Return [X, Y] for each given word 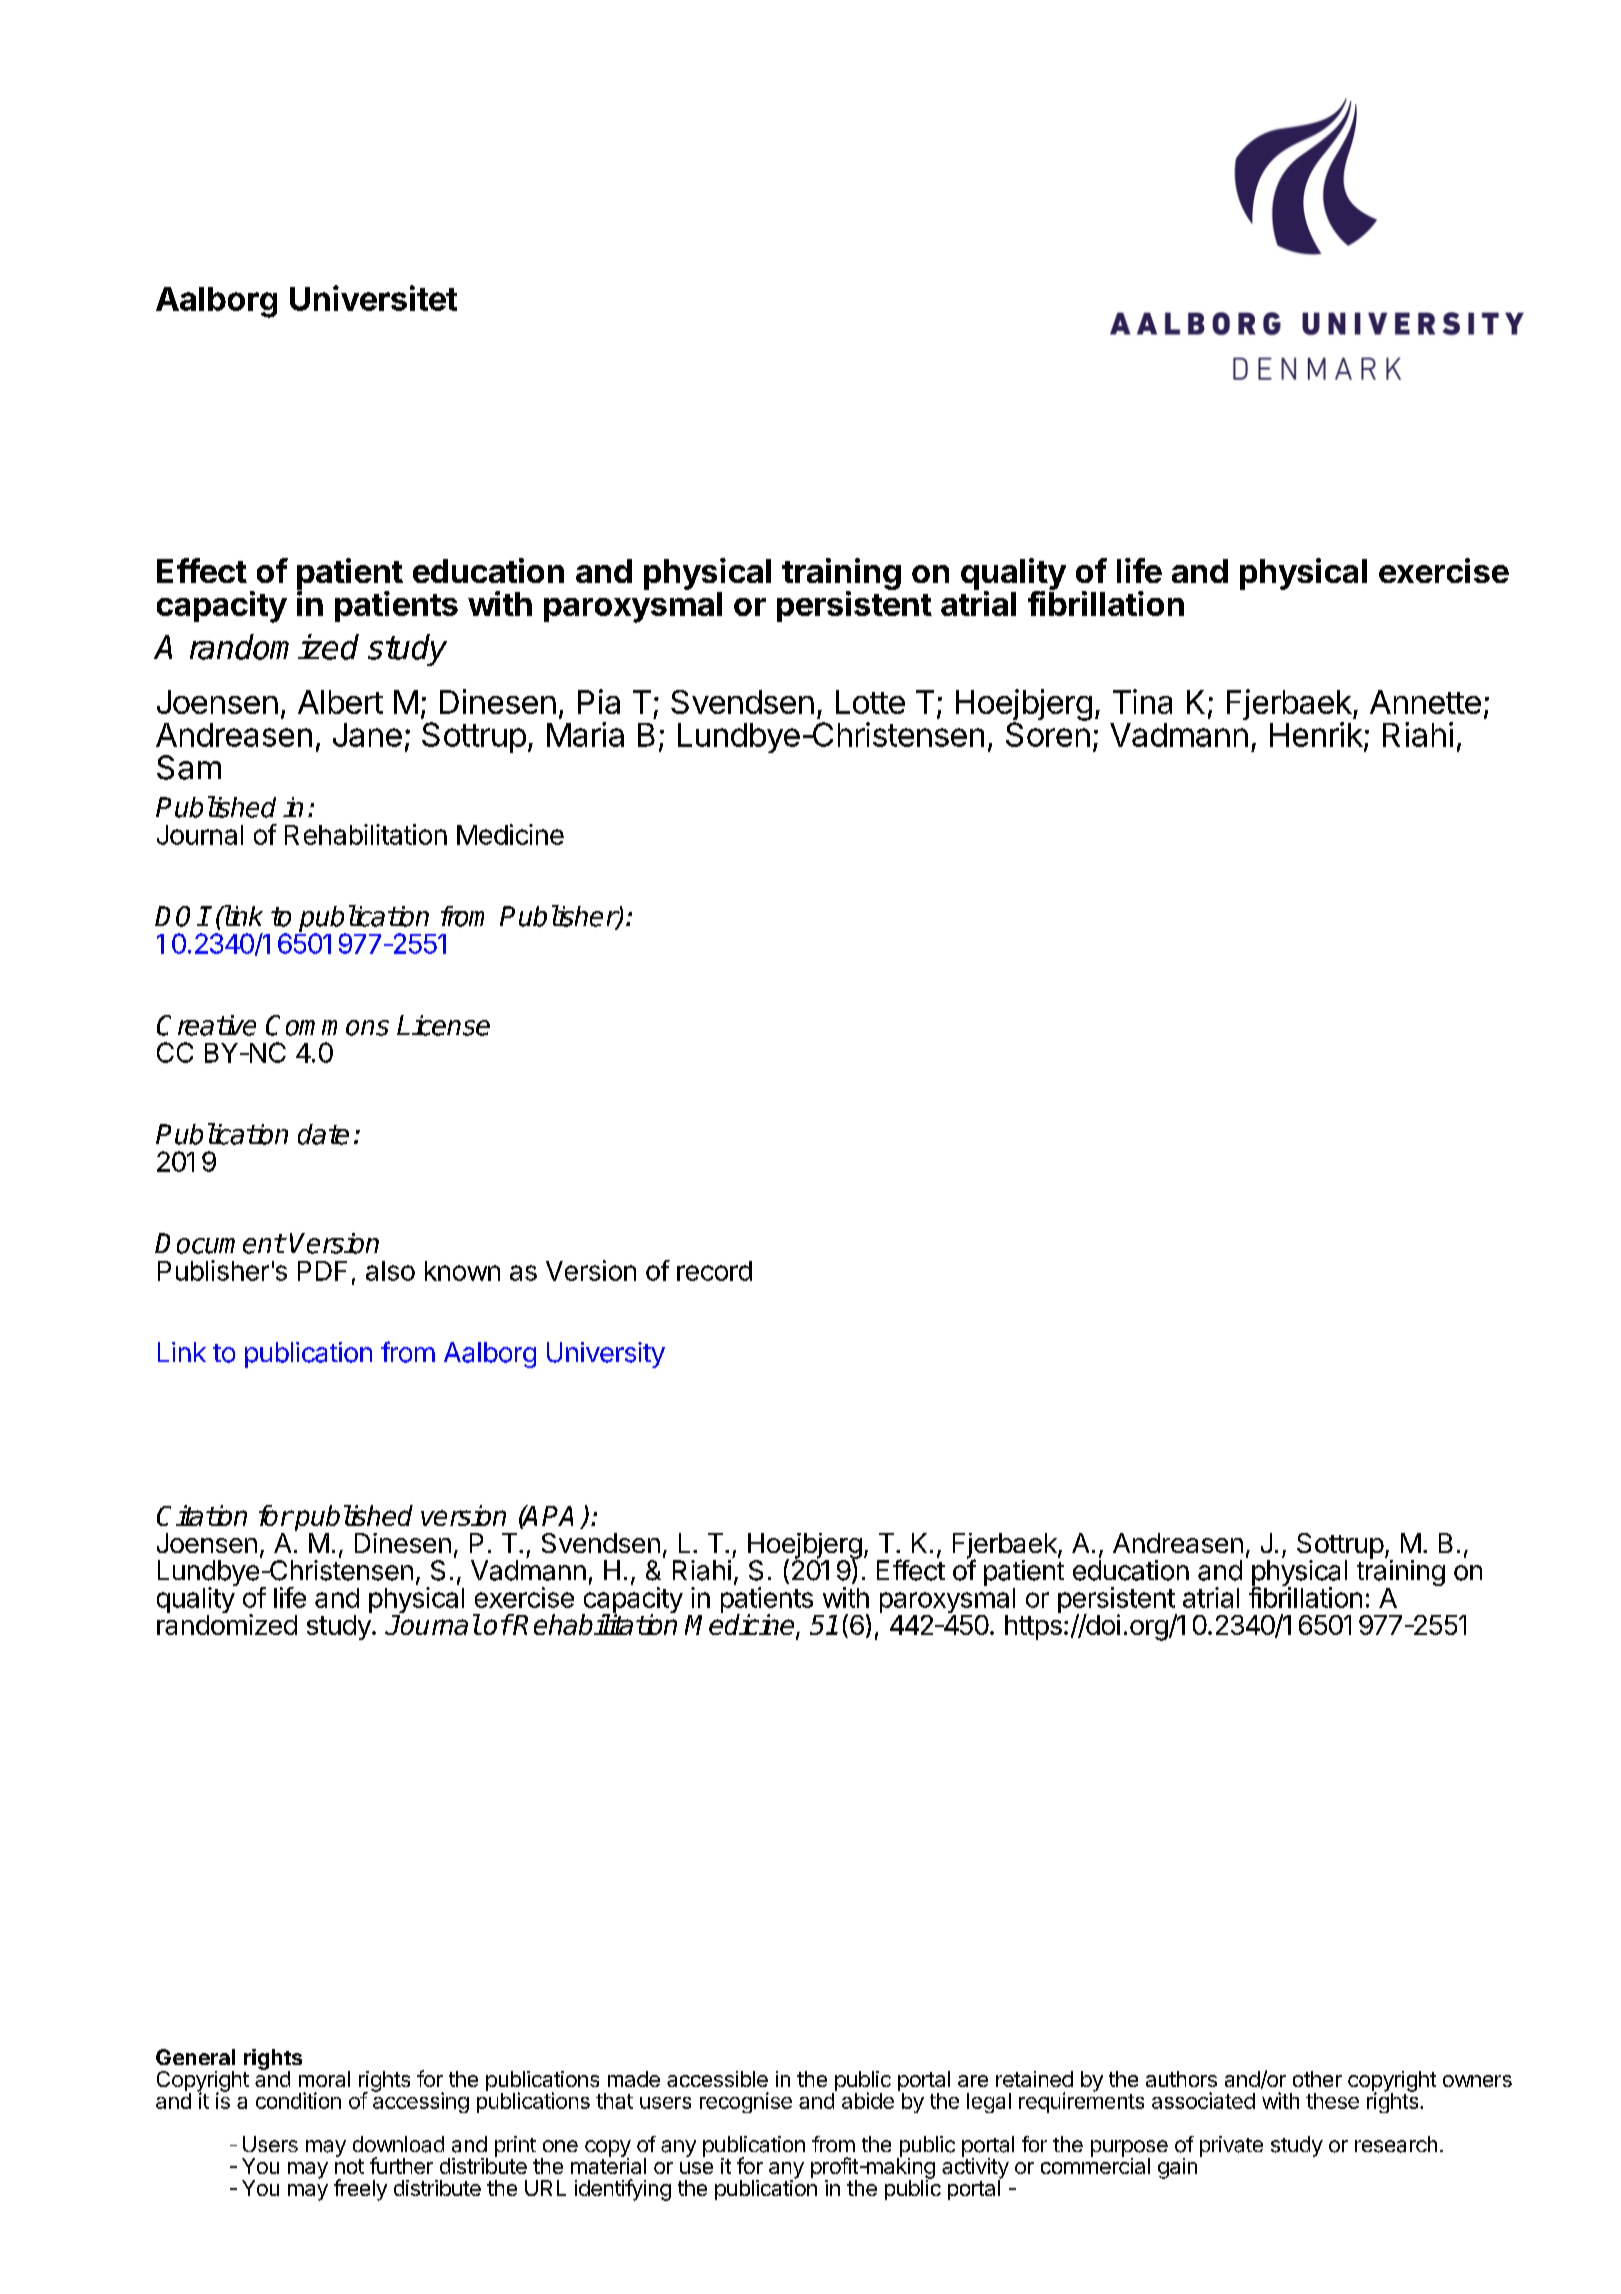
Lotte [870, 702]
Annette [1425, 702]
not [349, 2166]
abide [868, 2100]
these [1332, 2101]
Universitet [373, 298]
